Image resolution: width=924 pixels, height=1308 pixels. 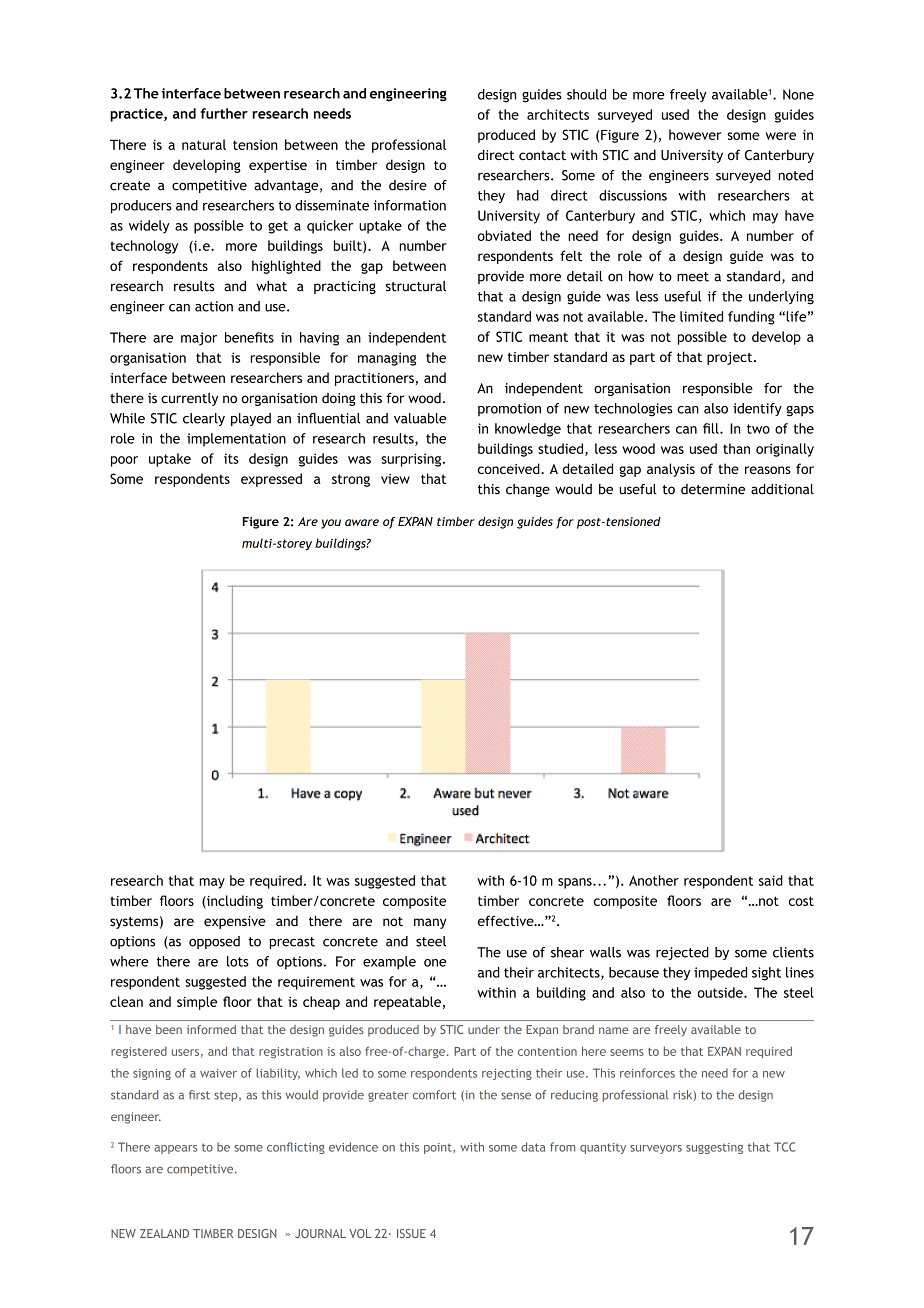 What do you see at coordinates (695, 134) in the document?
I see `however` at bounding box center [695, 134].
